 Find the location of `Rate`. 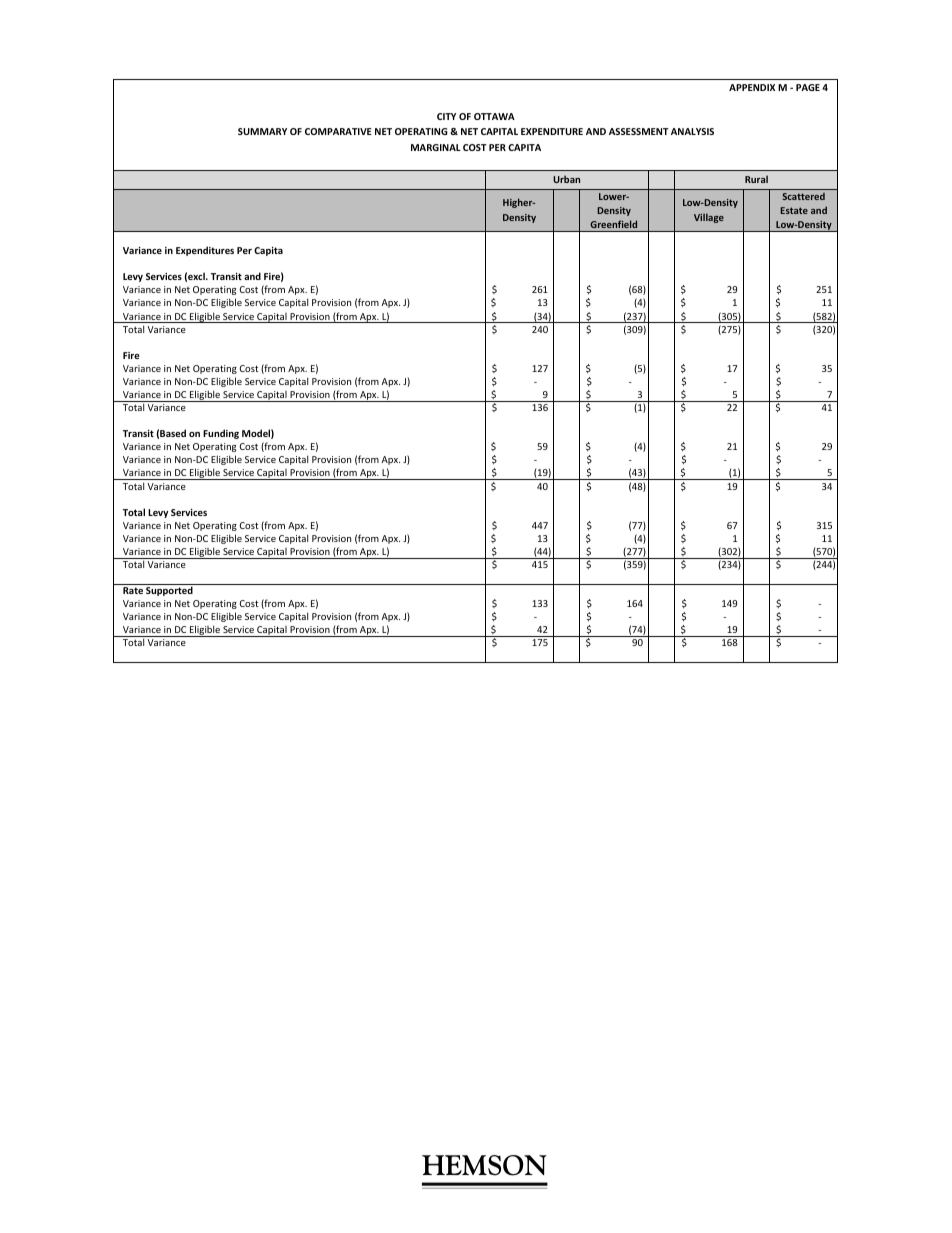

Rate is located at coordinates (133, 590).
